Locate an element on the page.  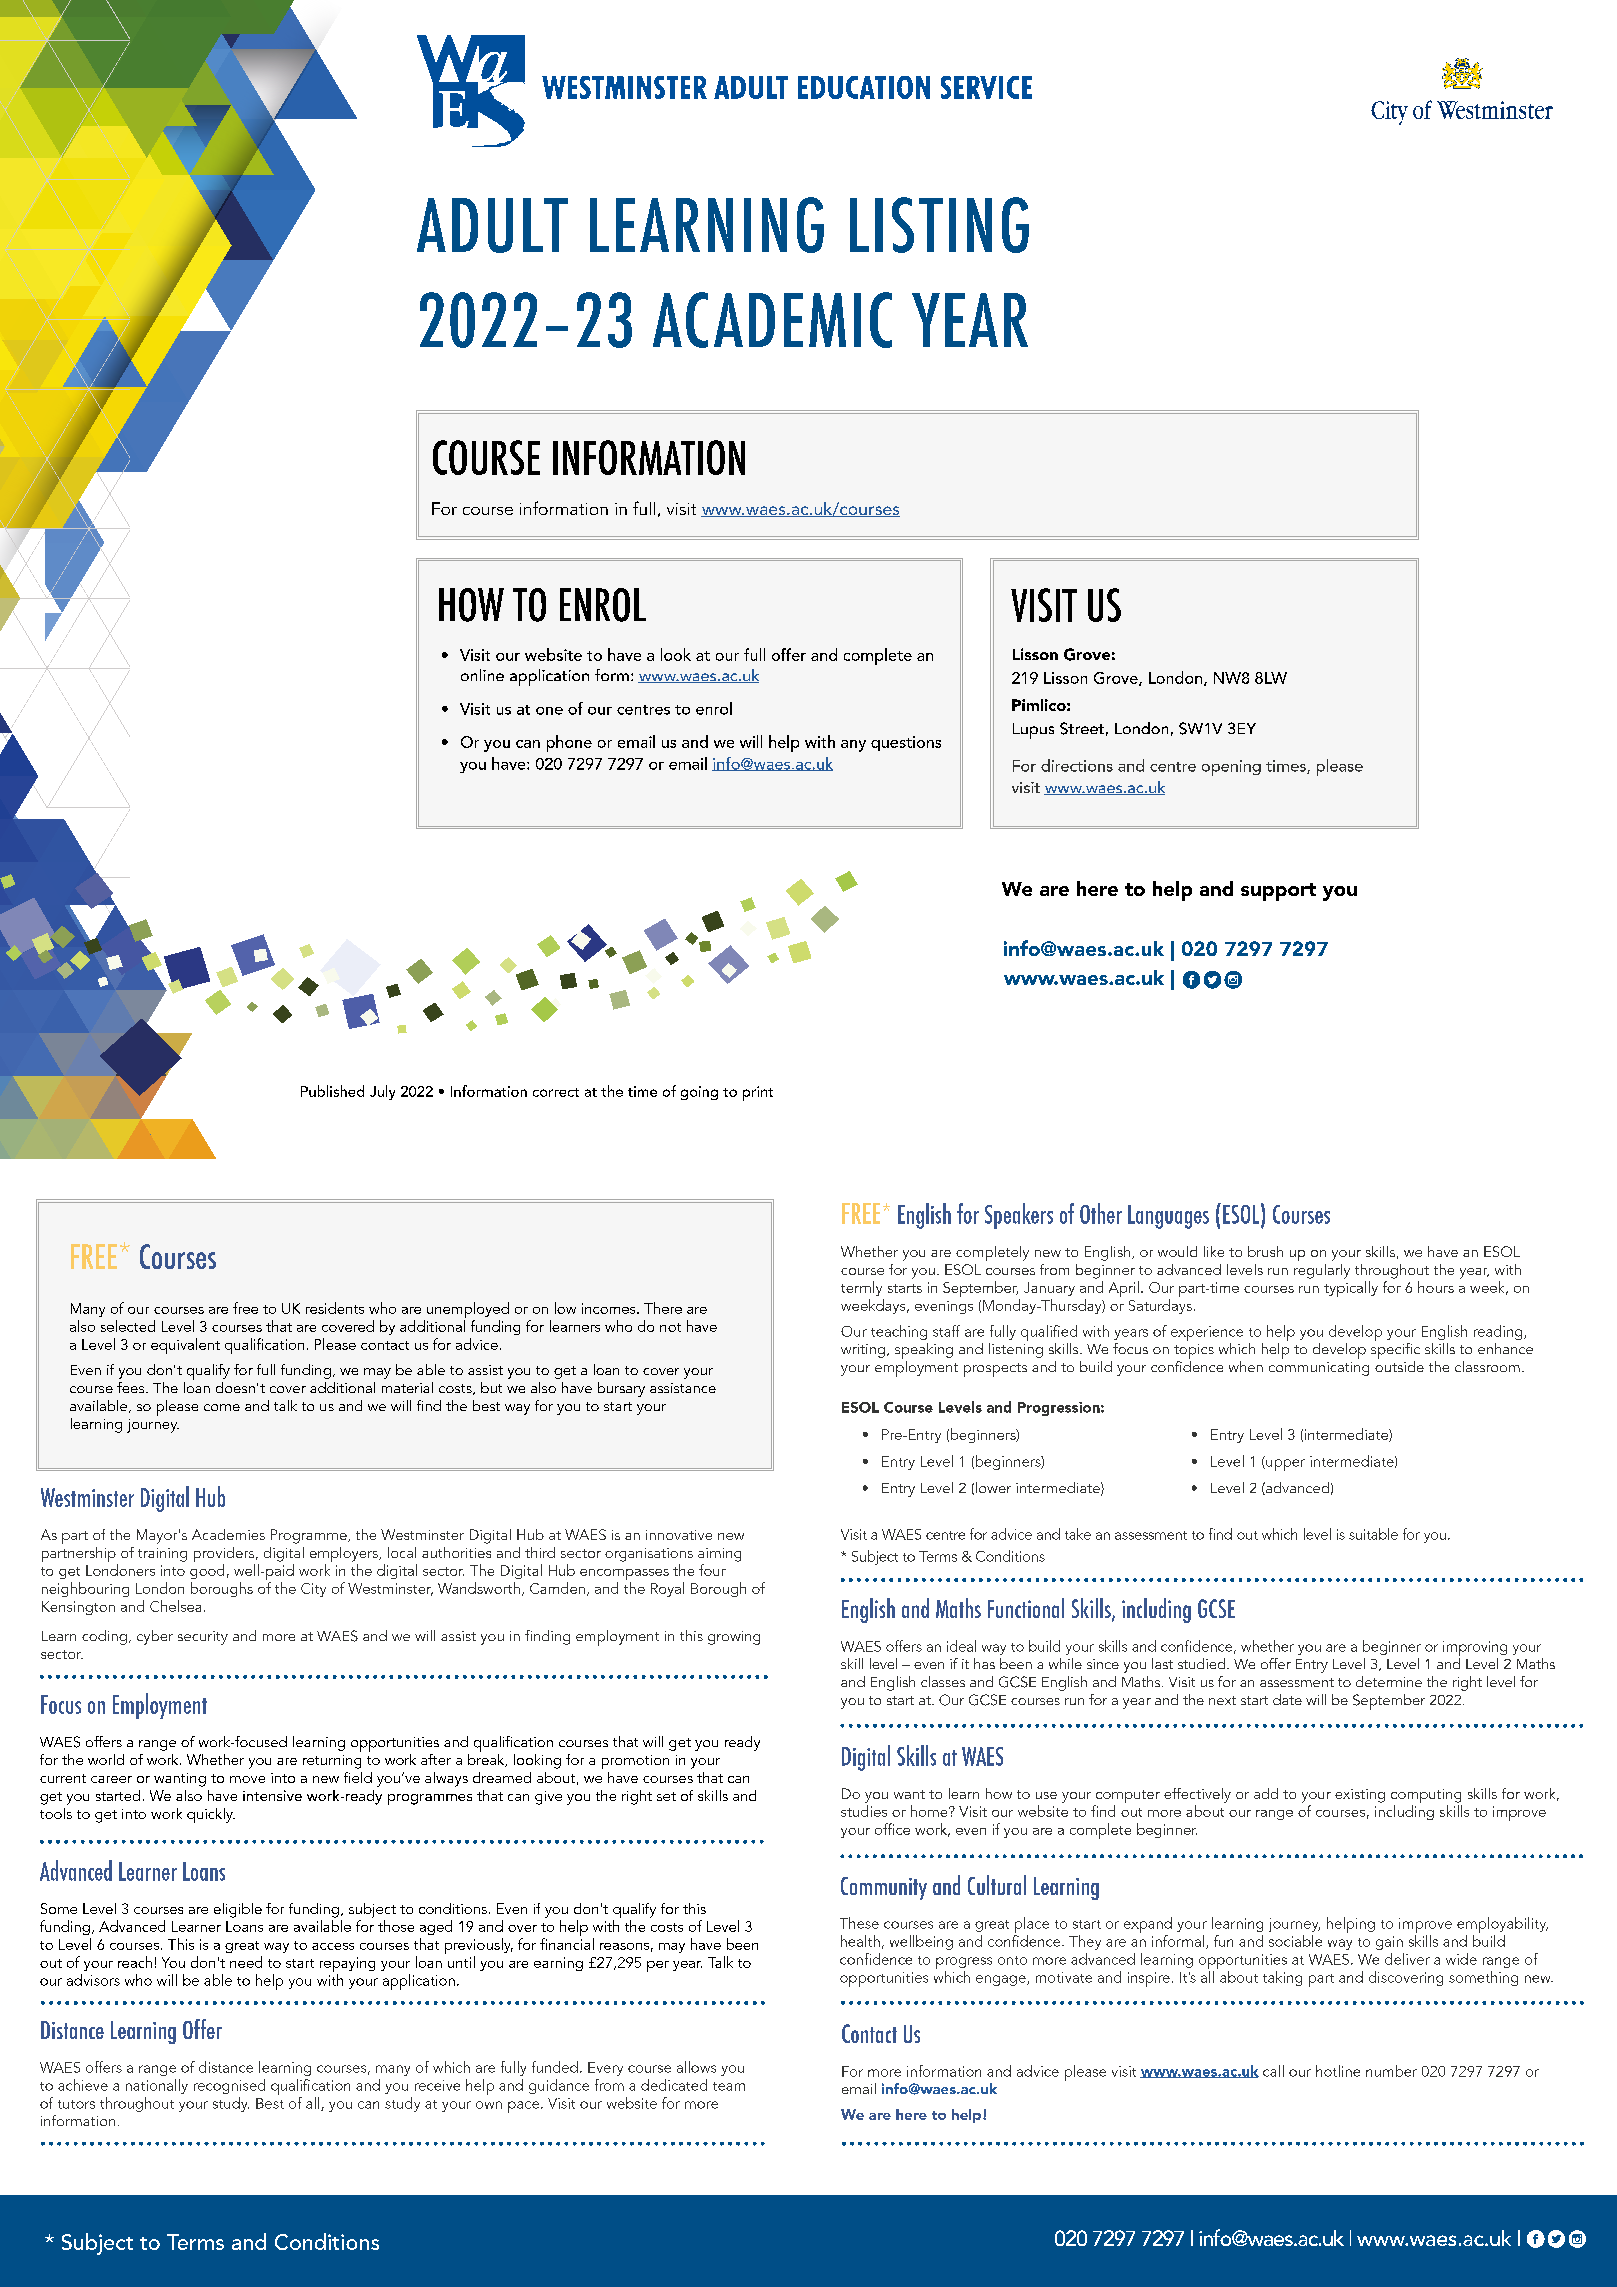
determine is located at coordinates (1389, 1681).
